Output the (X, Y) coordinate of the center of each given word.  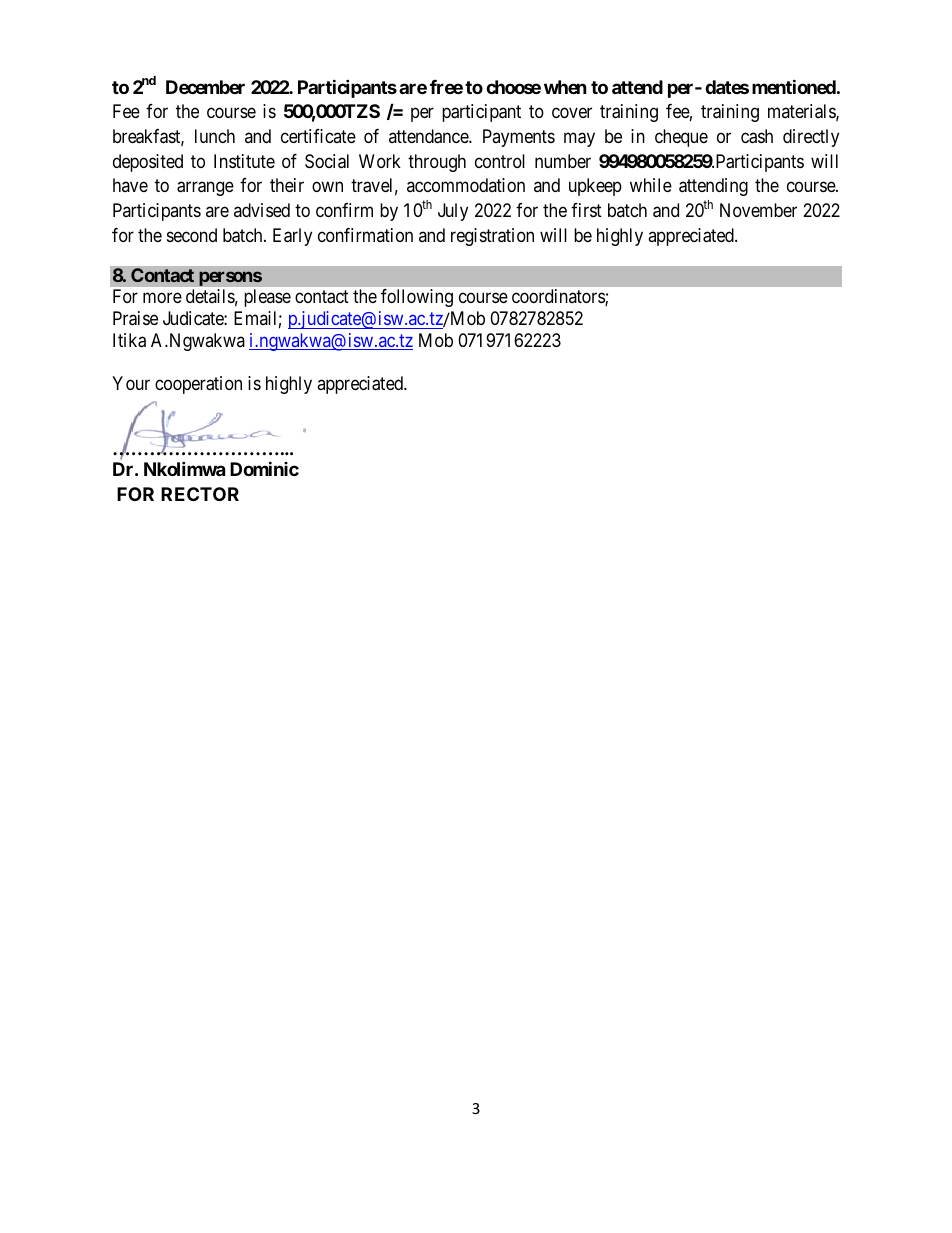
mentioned (794, 86)
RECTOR (200, 494)
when (565, 87)
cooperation (198, 385)
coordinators (559, 297)
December (205, 87)
